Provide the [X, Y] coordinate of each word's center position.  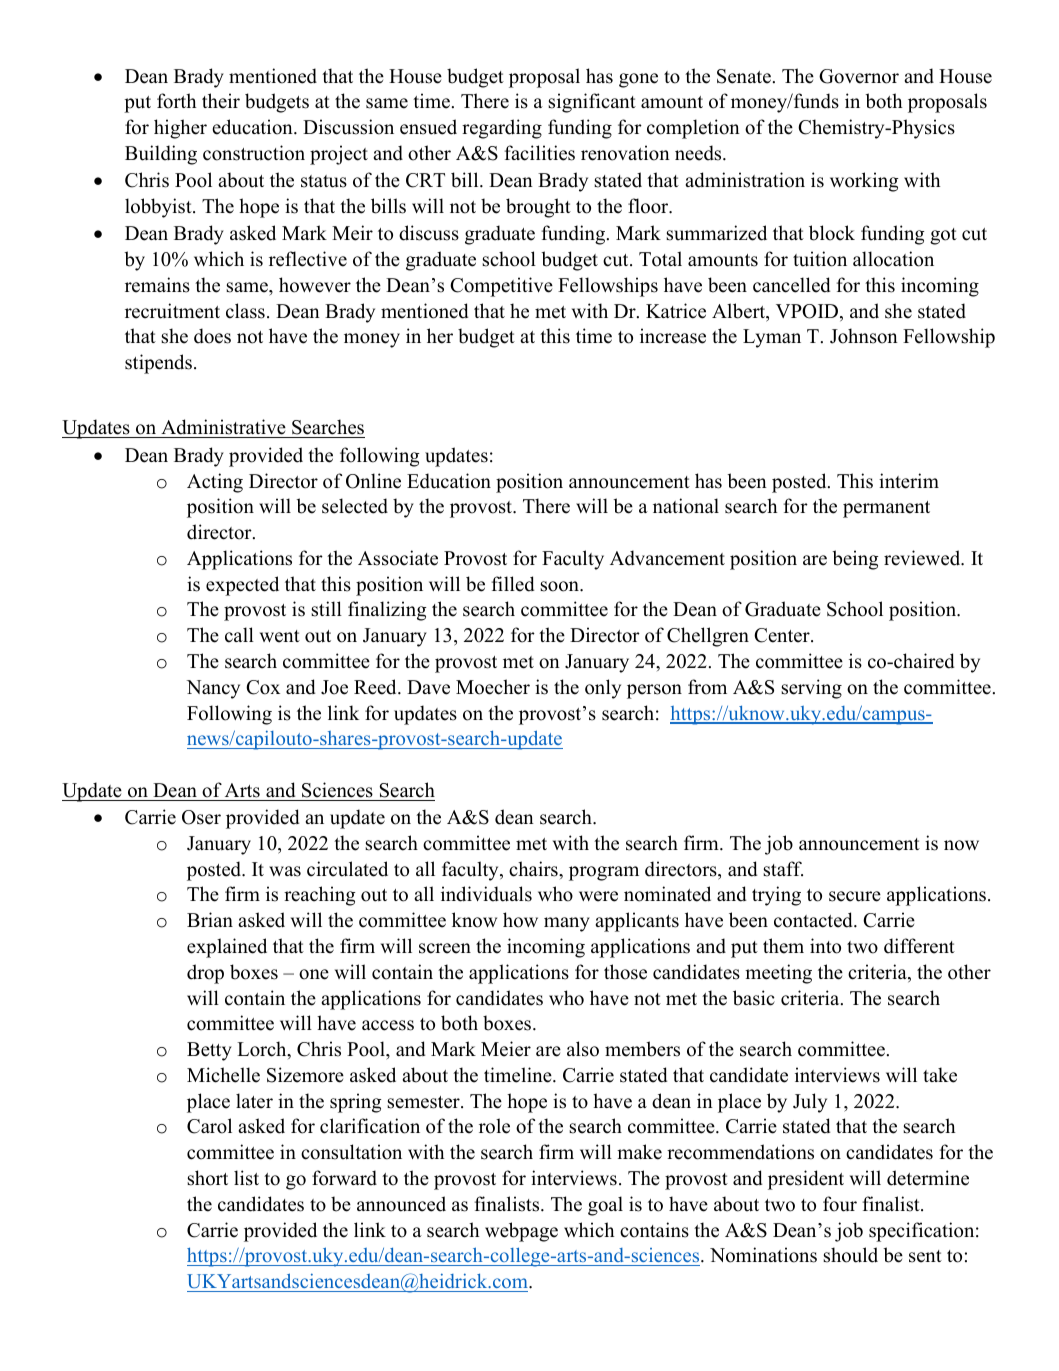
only [603, 689]
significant [592, 103]
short [207, 1178]
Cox [263, 687]
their [221, 101]
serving [811, 689]
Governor [859, 76]
